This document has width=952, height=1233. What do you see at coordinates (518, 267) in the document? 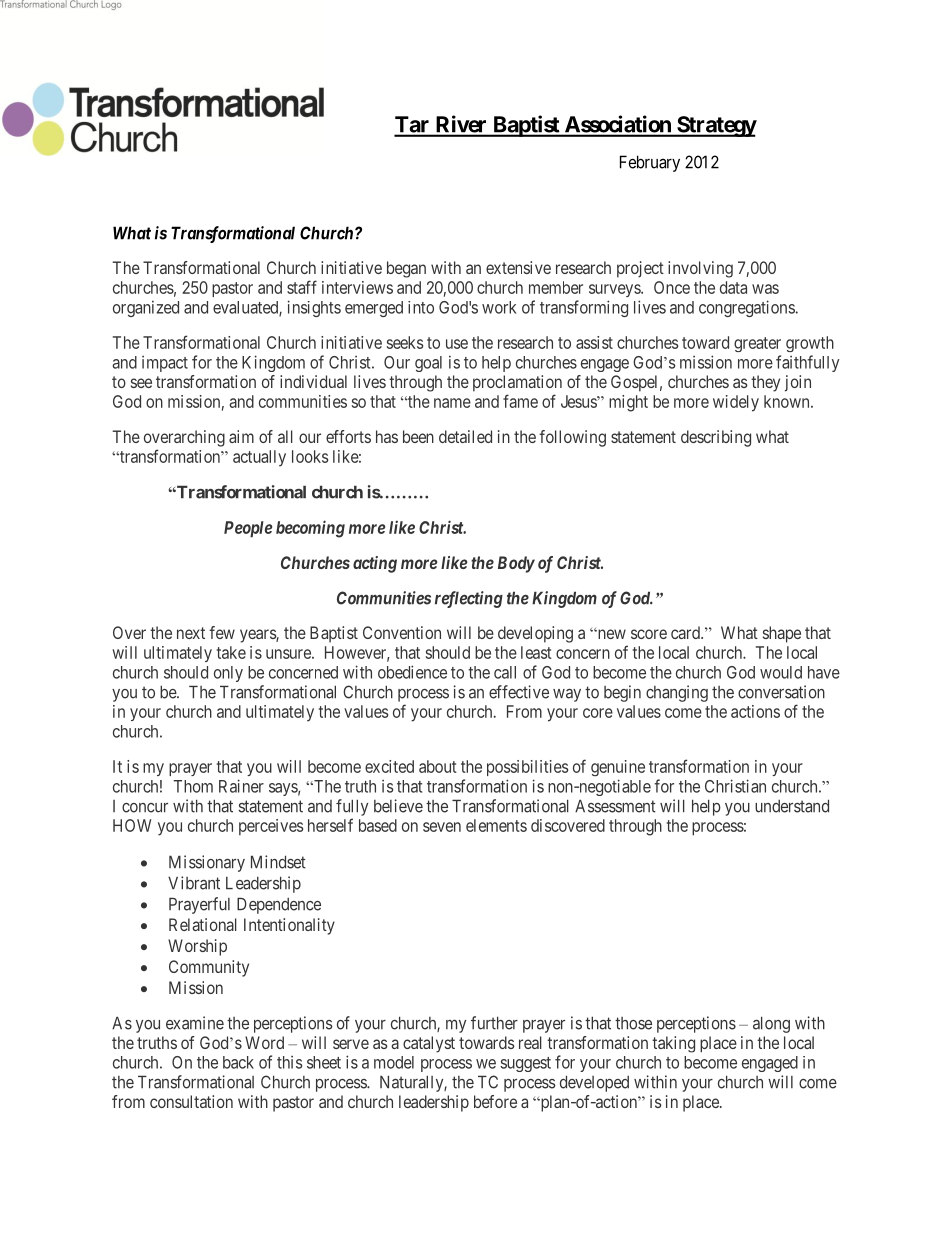
I see `extensive` at bounding box center [518, 267].
